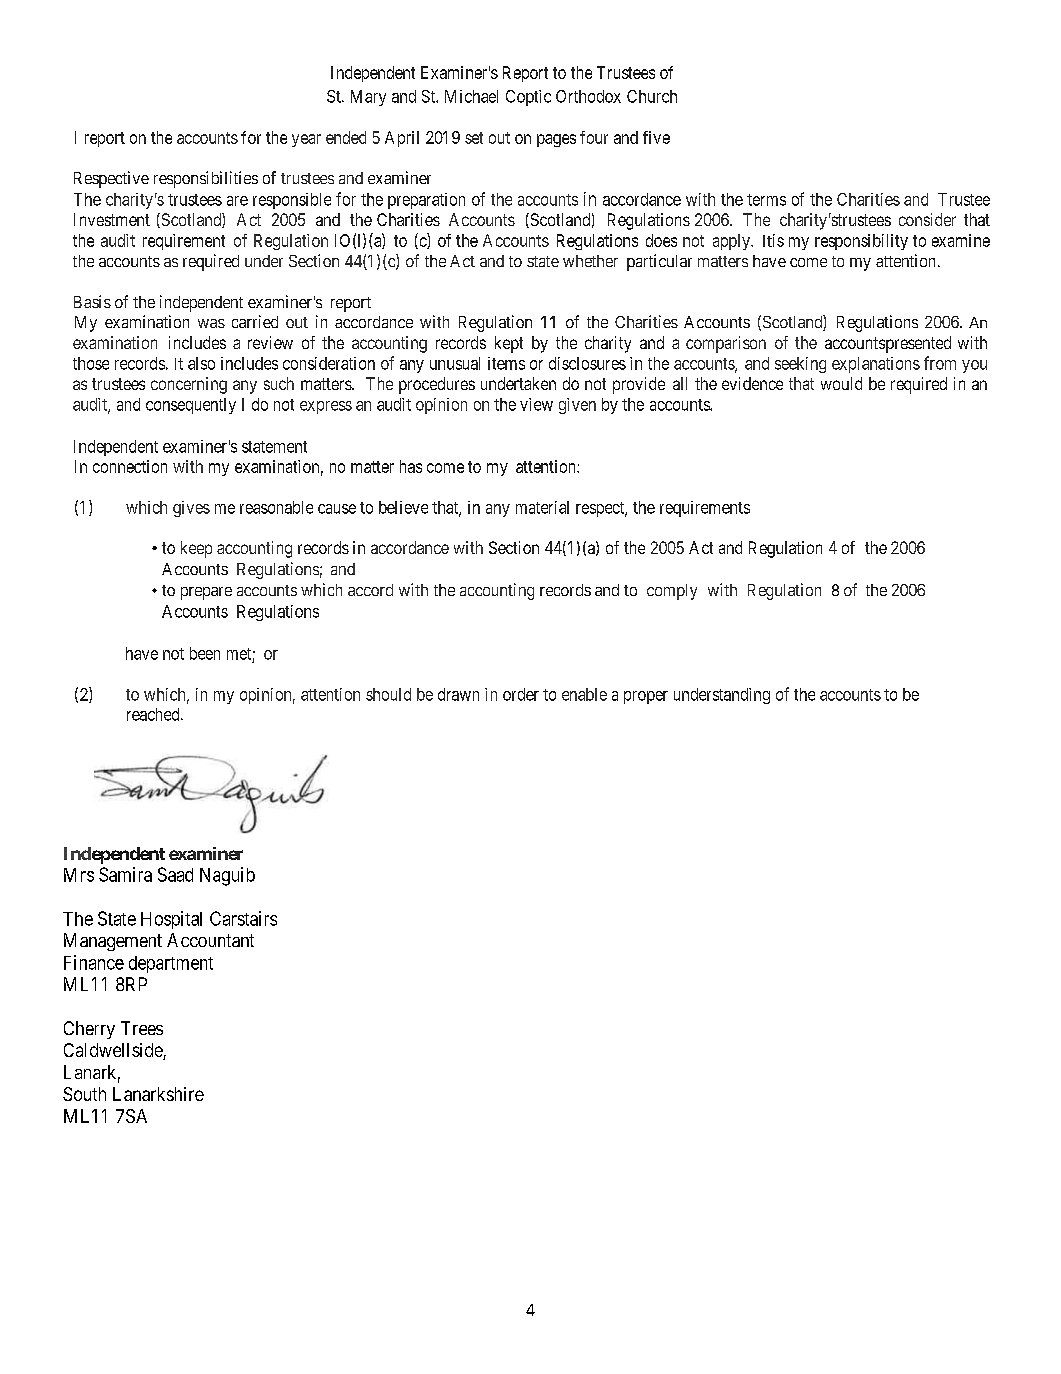 The width and height of the page is (1061, 1374). What do you see at coordinates (191, 406) in the page?
I see `consequently` at bounding box center [191, 406].
